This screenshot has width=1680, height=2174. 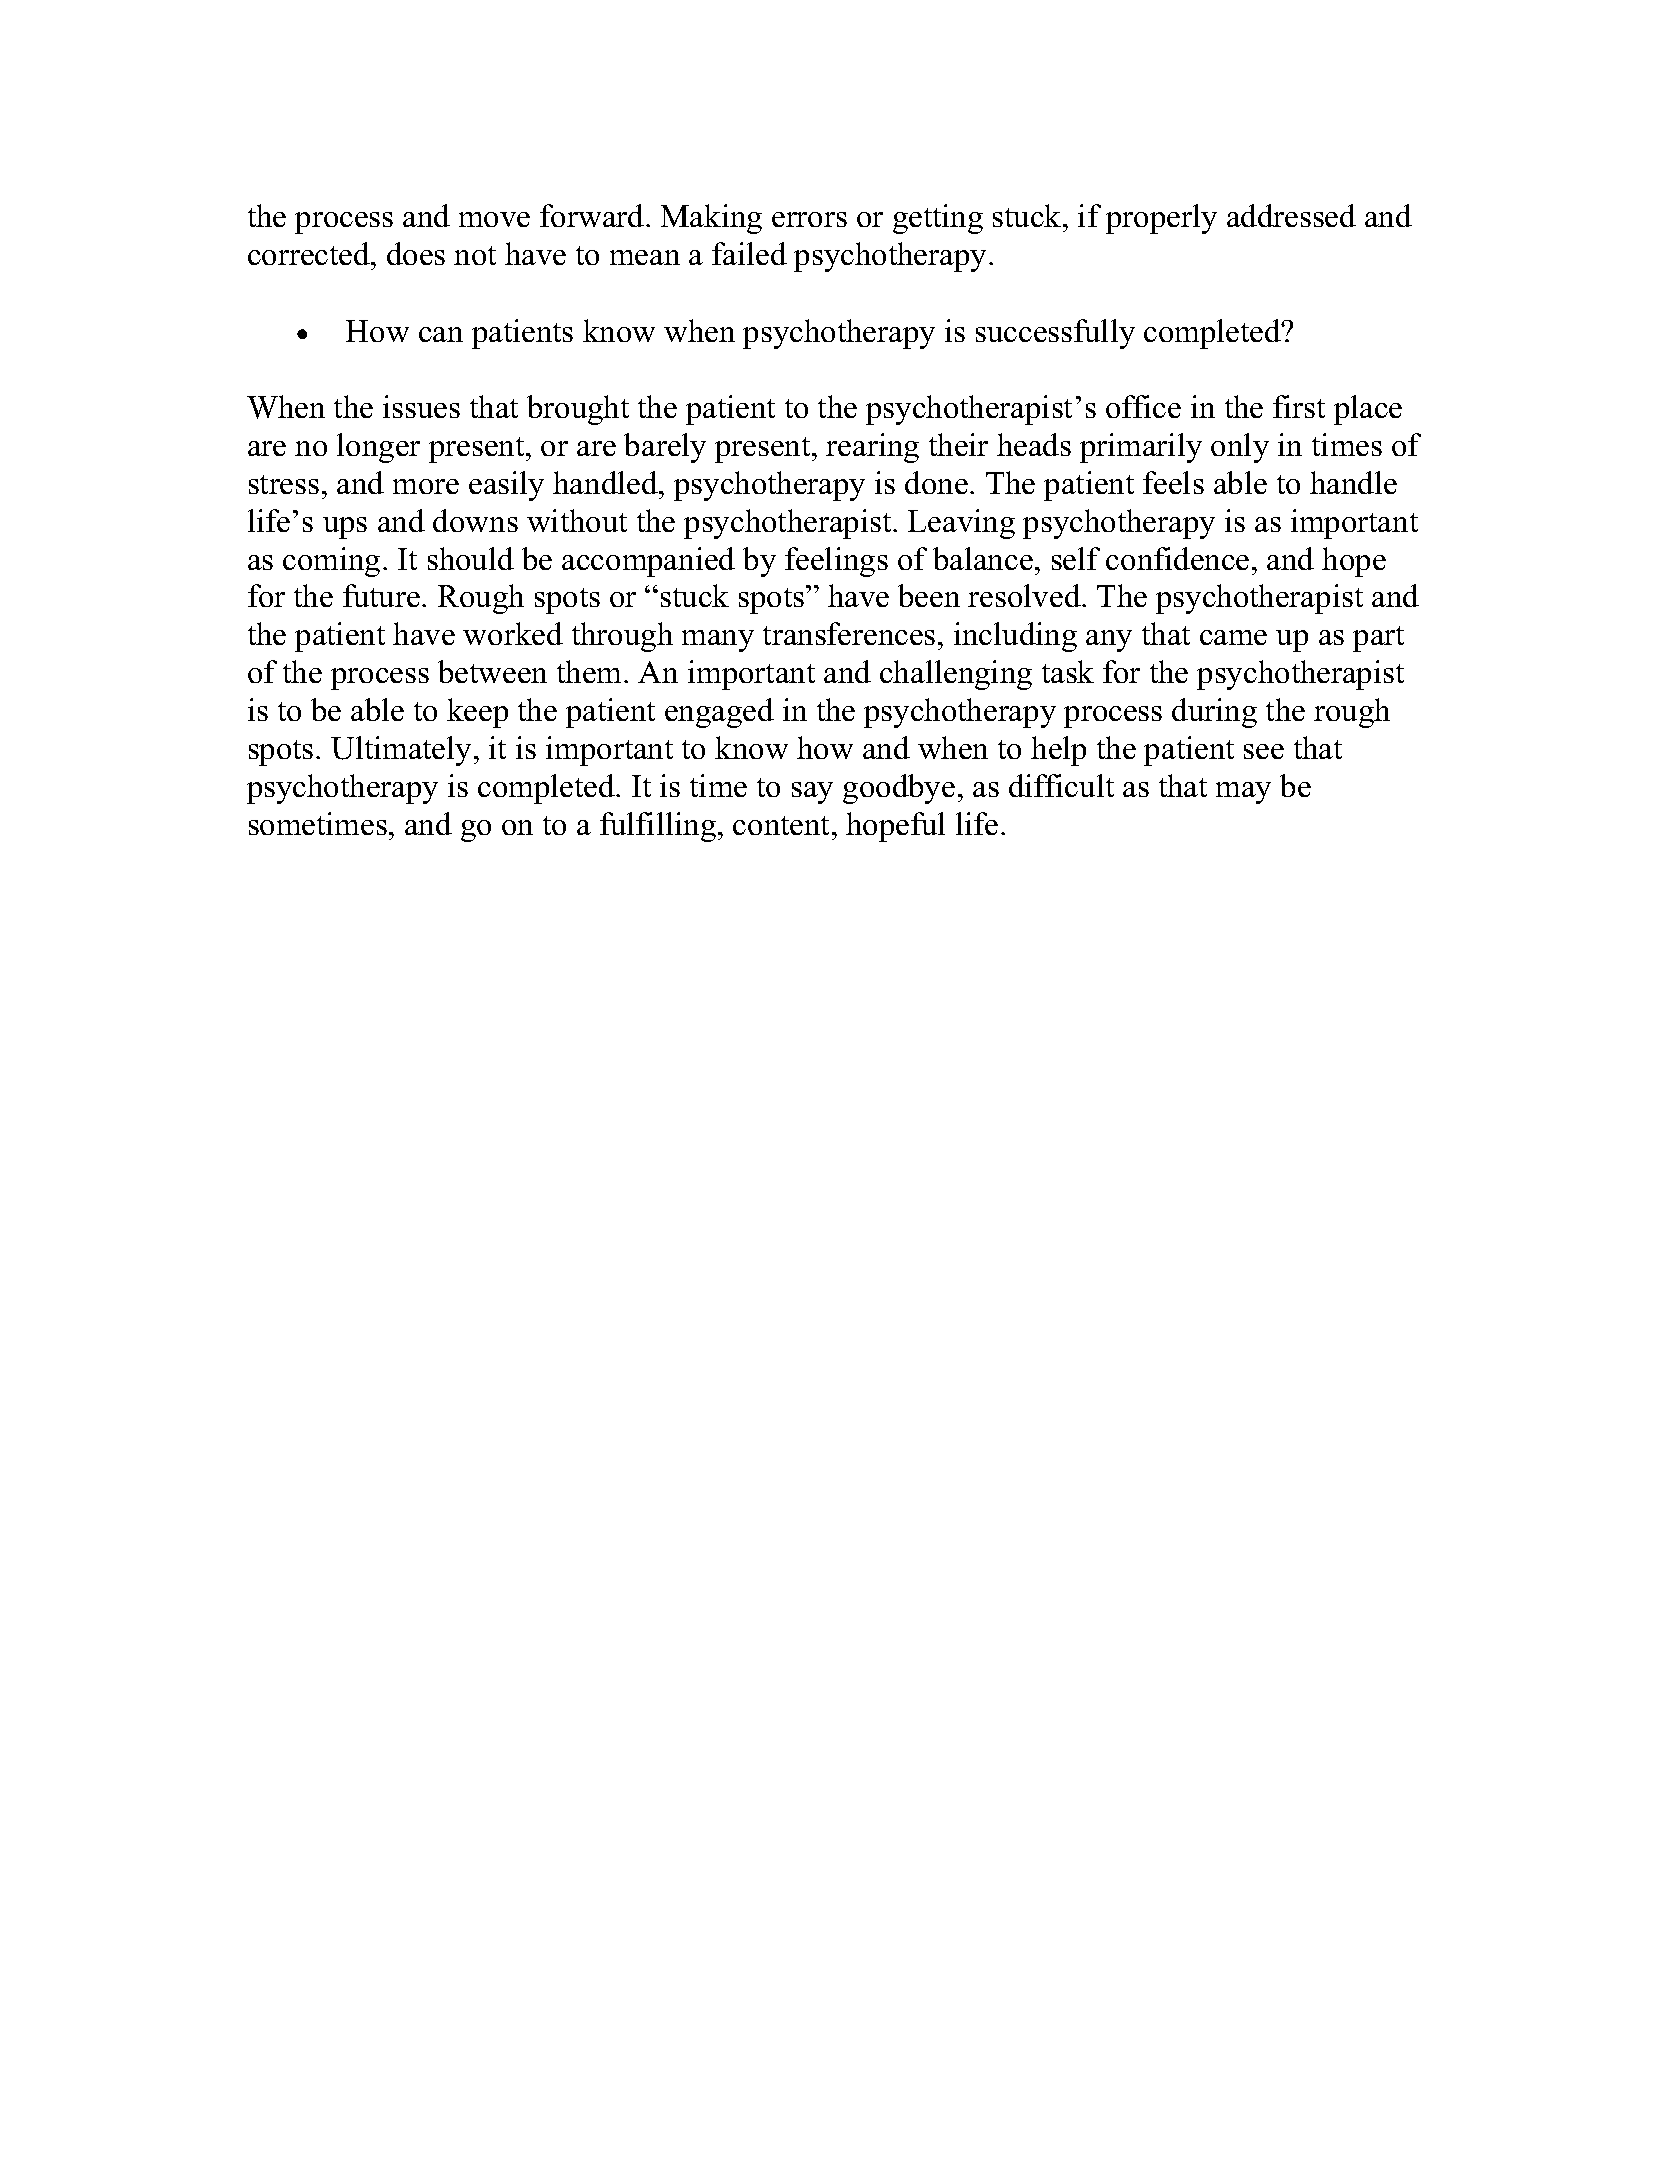 What do you see at coordinates (812, 793) in the screenshot?
I see `say` at bounding box center [812, 793].
